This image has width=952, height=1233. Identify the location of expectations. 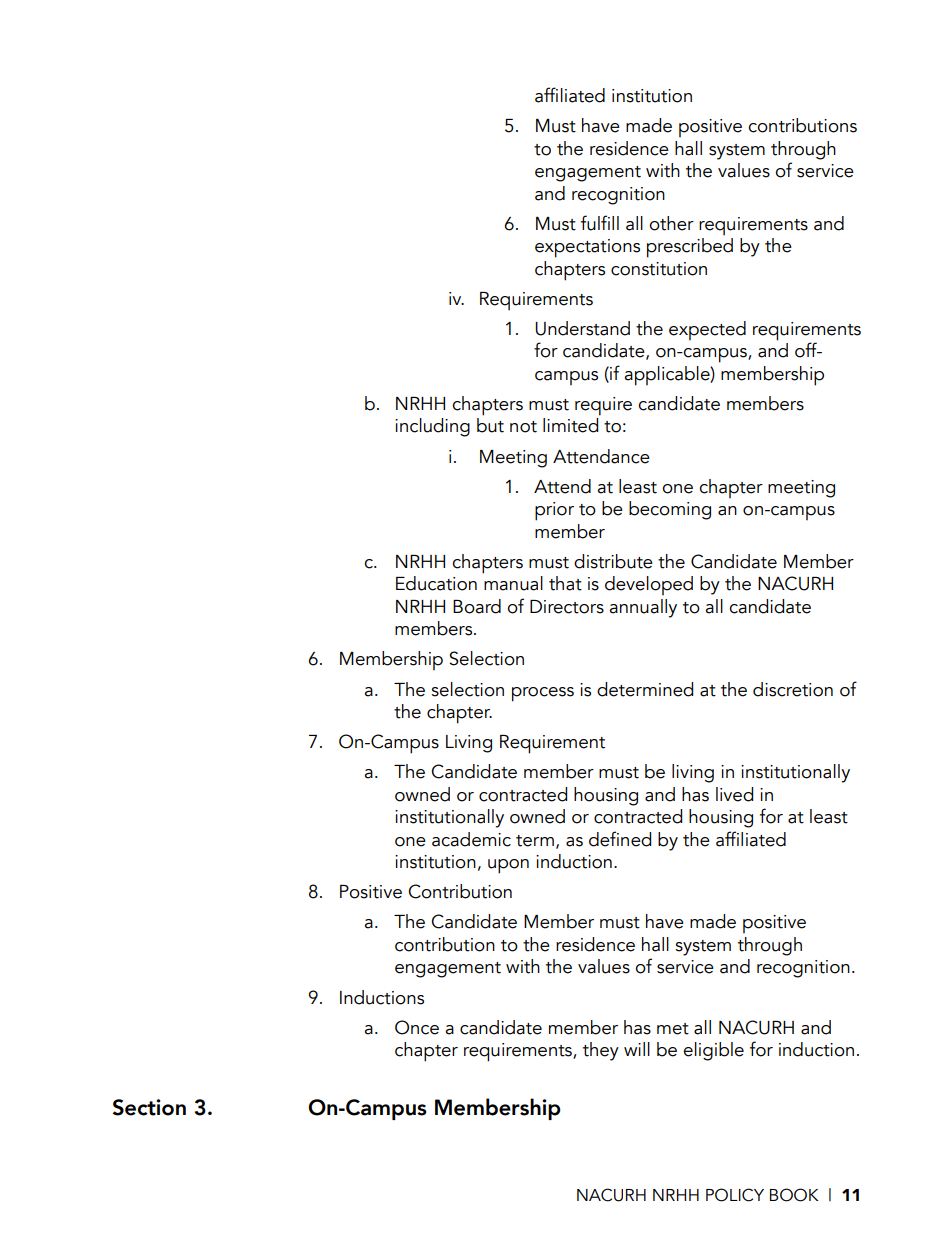
(587, 248).
